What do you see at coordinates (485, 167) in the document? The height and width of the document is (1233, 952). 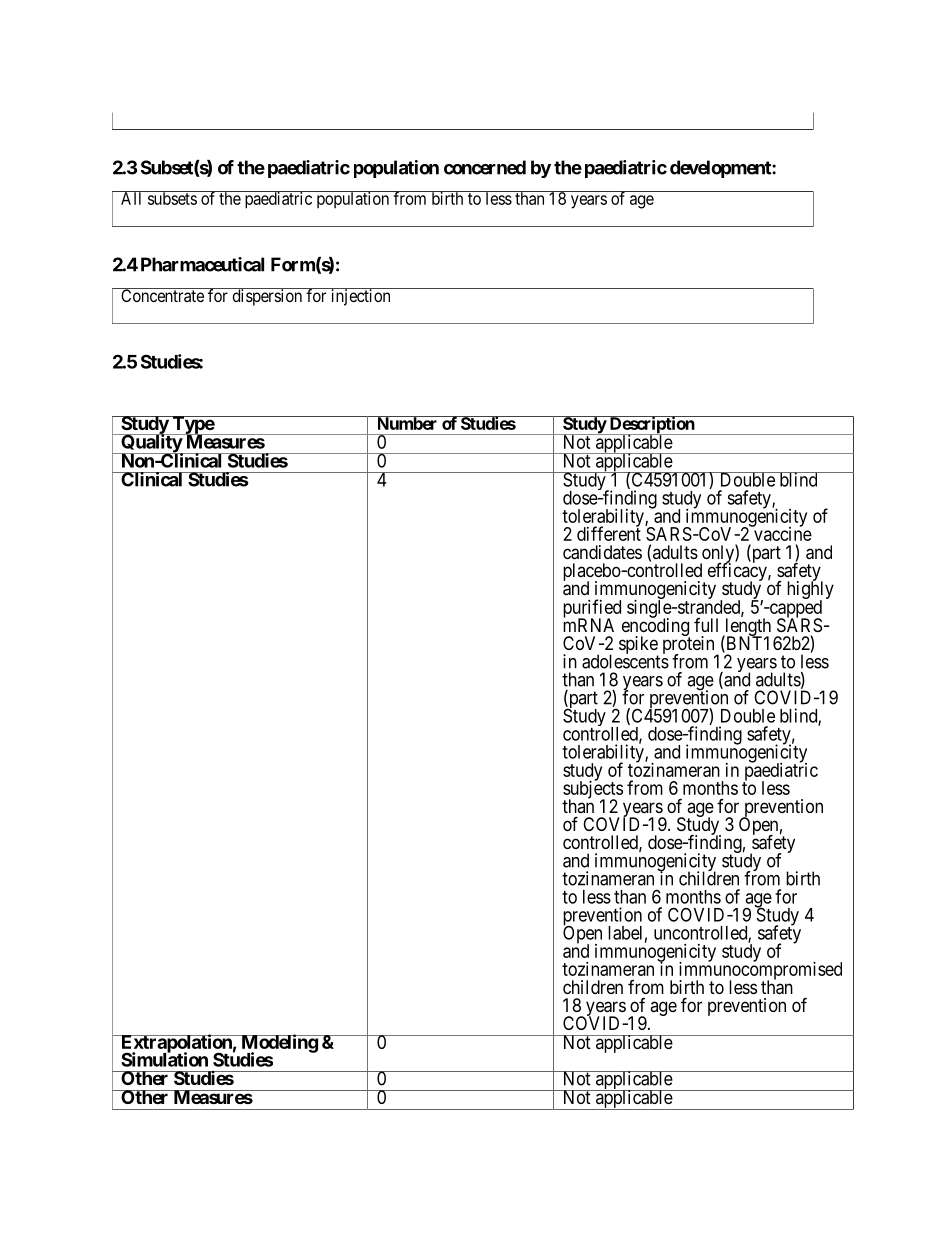 I see `concerned` at bounding box center [485, 167].
